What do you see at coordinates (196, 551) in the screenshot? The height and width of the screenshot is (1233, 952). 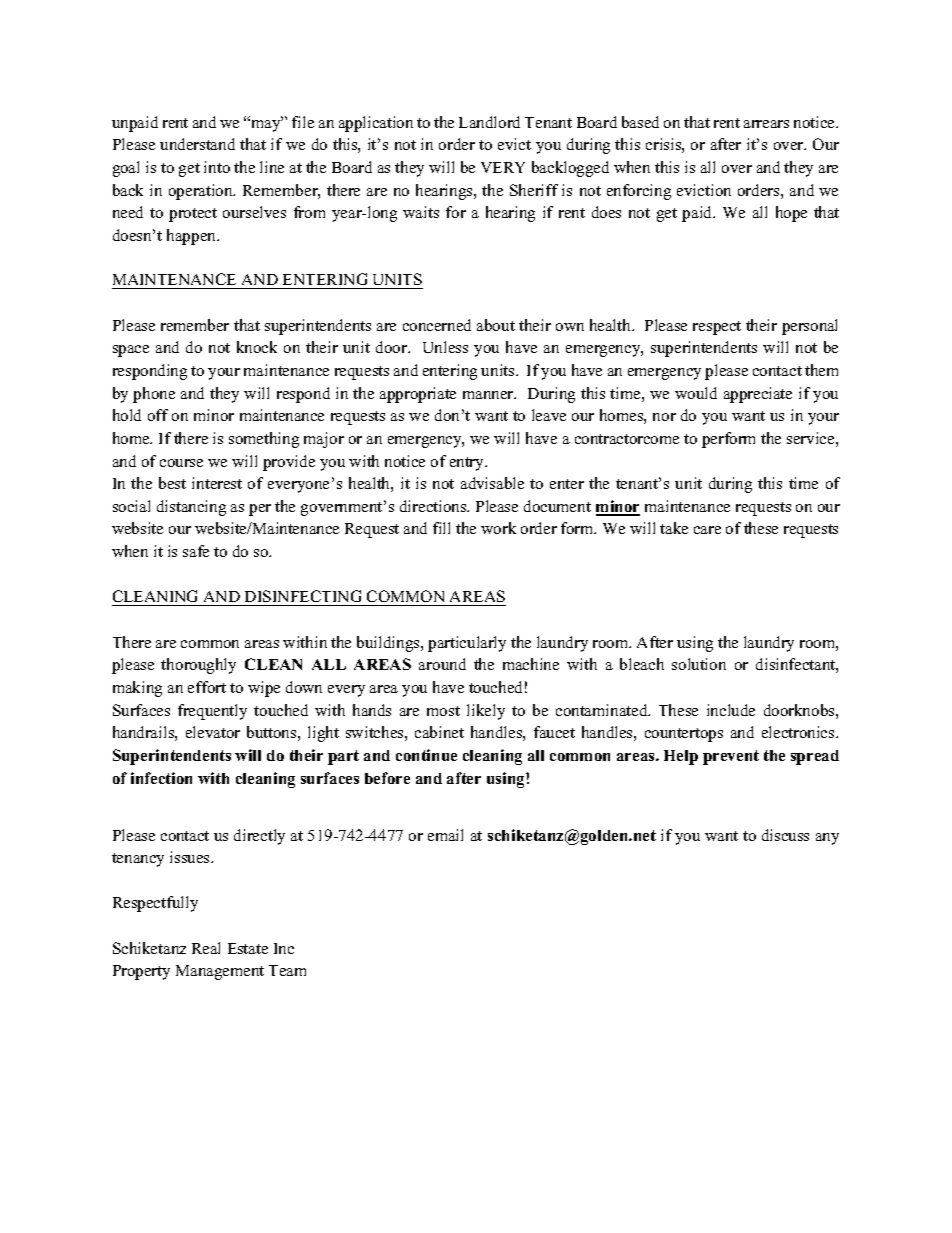 I see `safe` at bounding box center [196, 551].
